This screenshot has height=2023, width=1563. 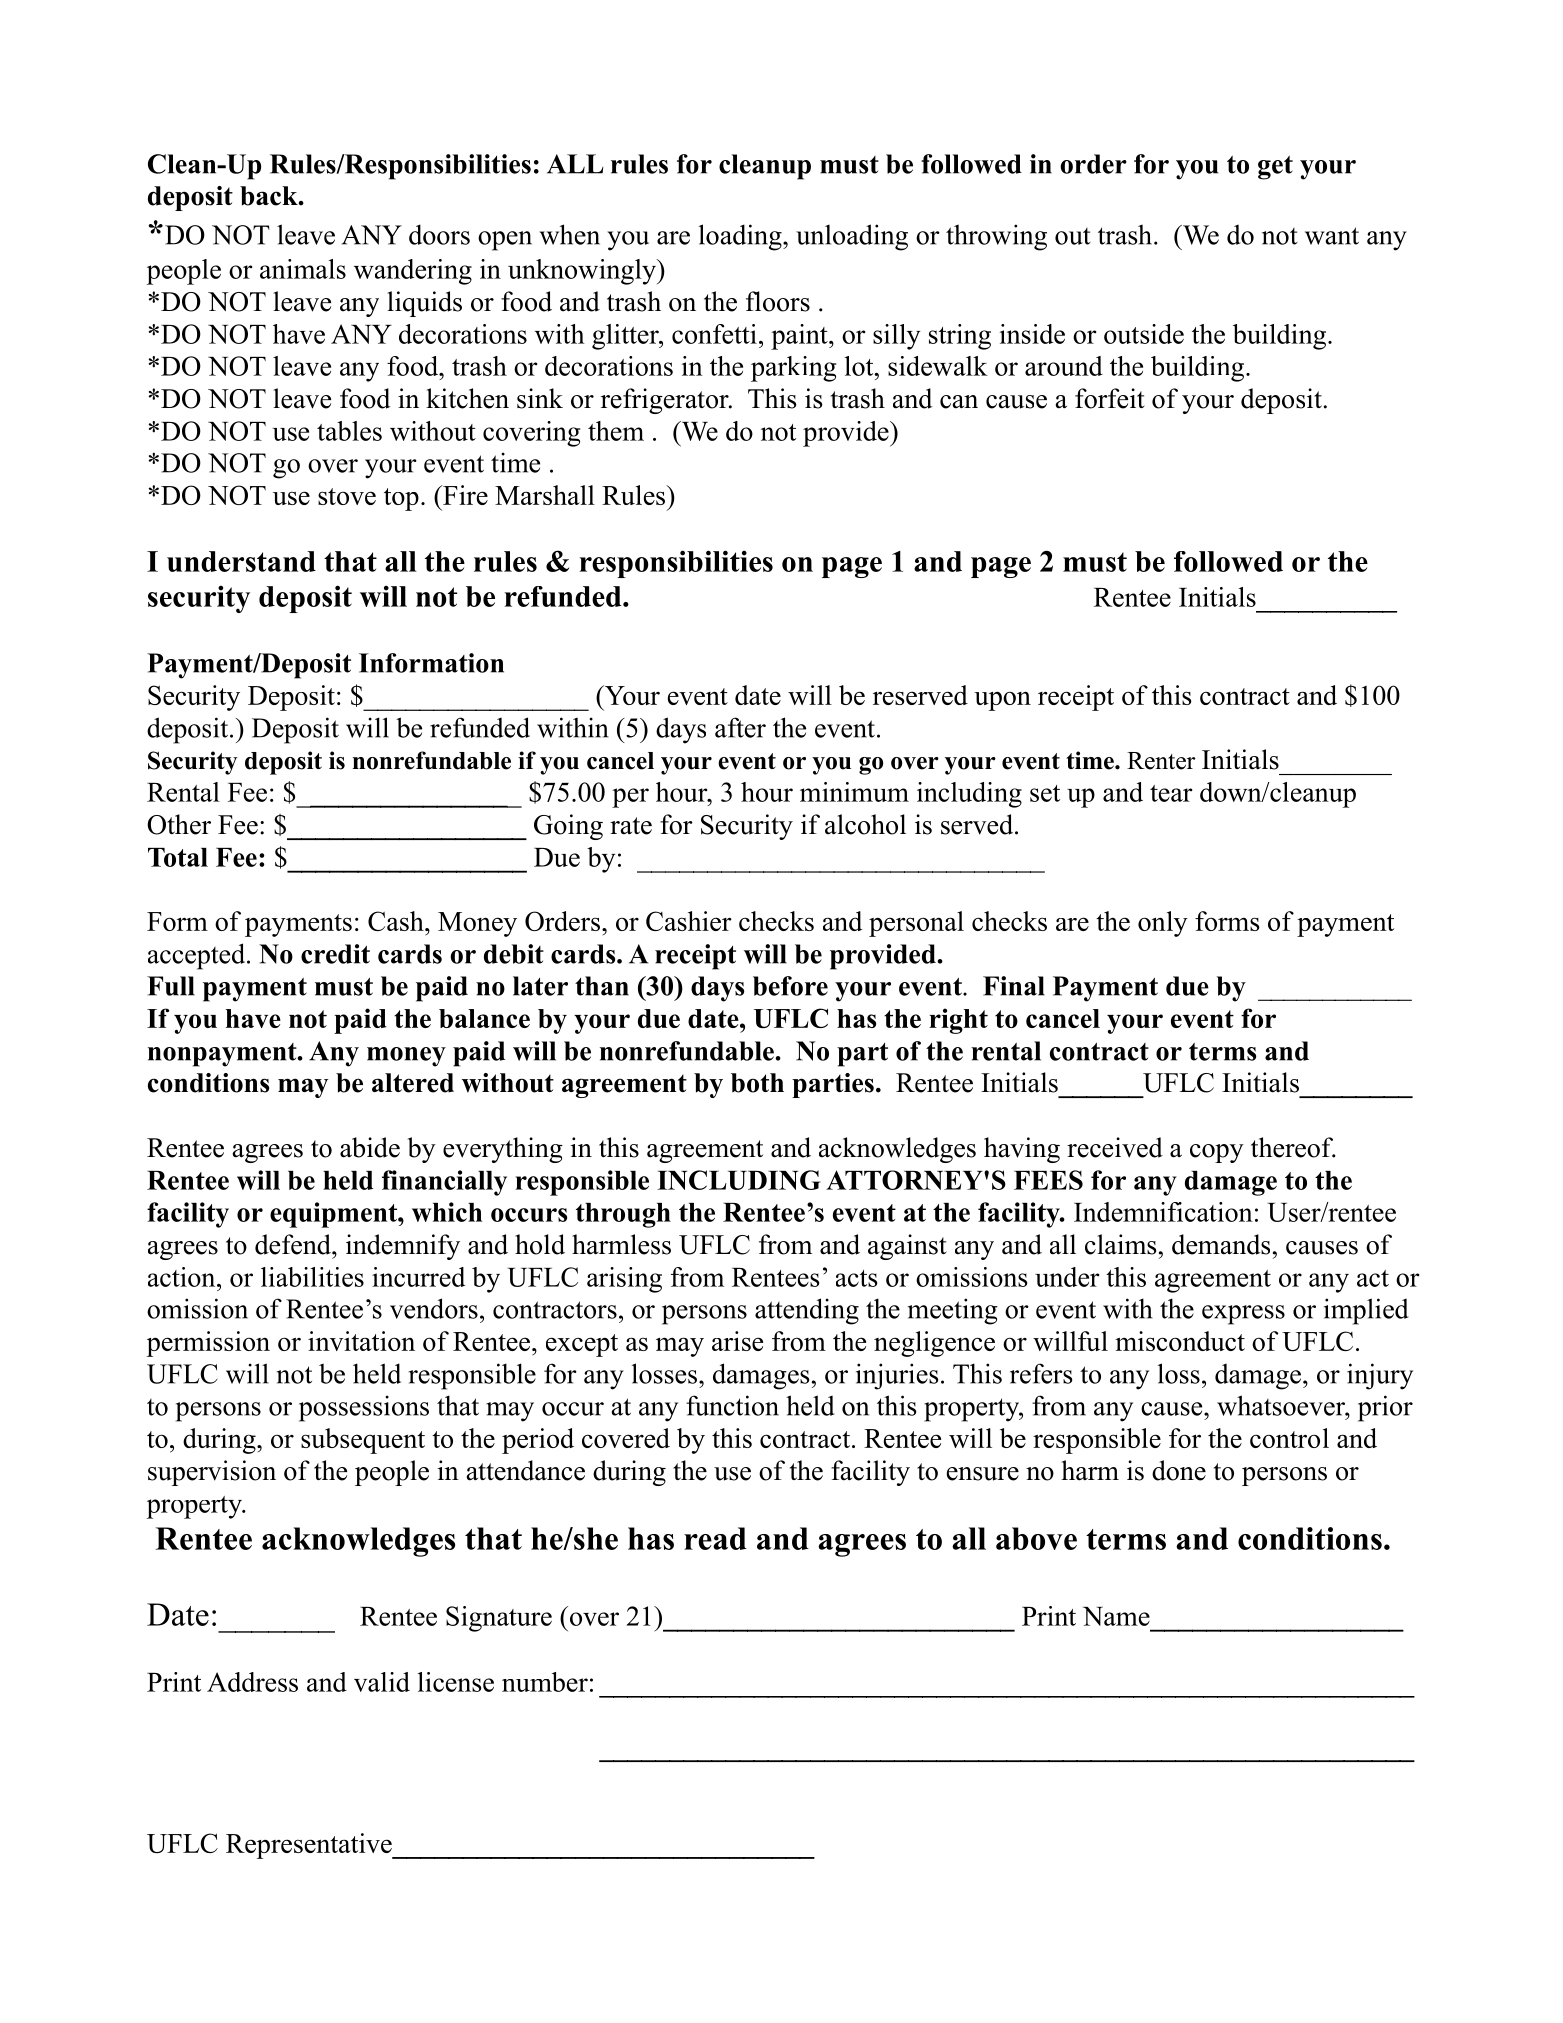 I want to click on above, so click(x=1036, y=1538).
